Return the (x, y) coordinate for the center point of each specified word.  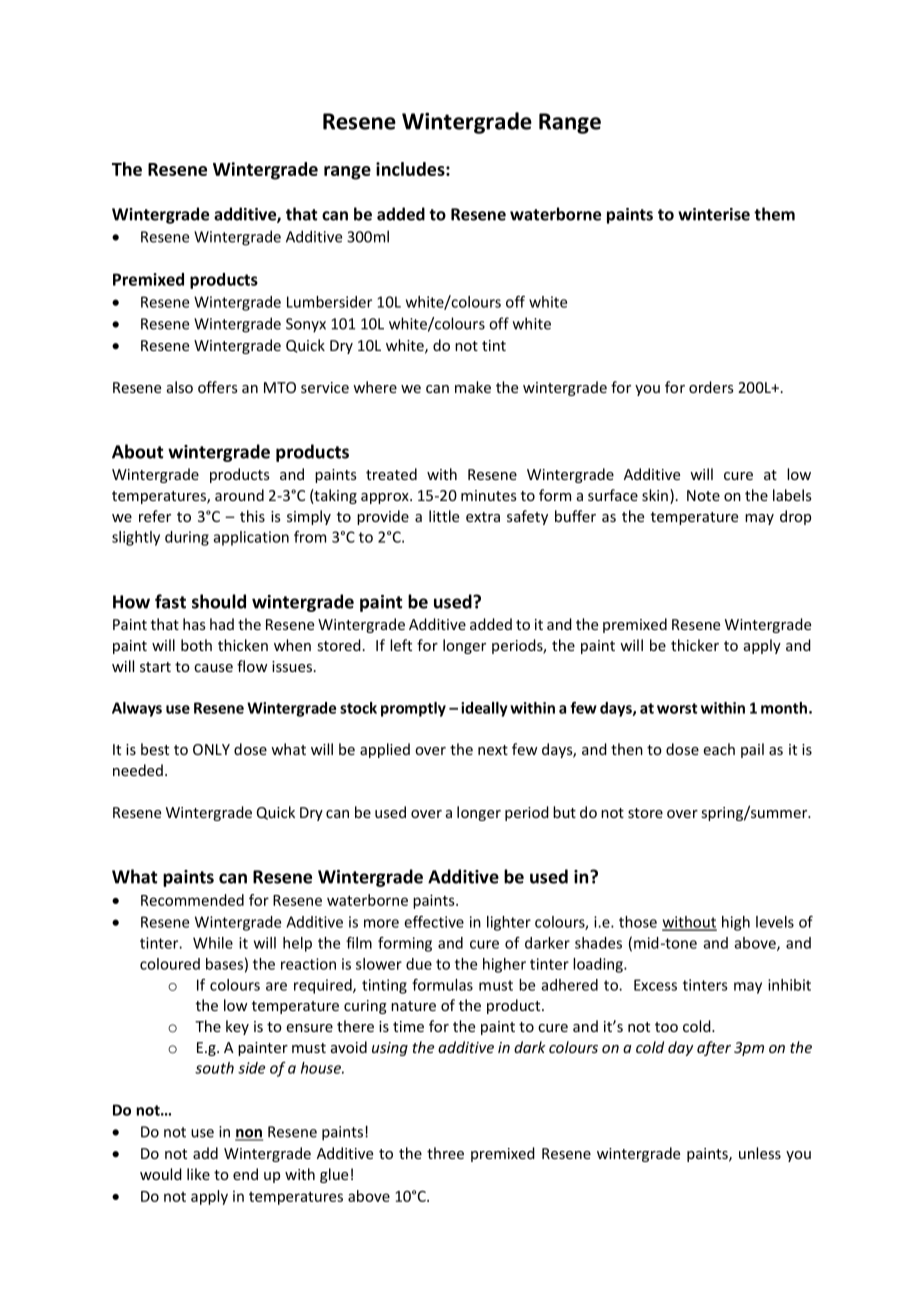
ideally (484, 709)
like (198, 1174)
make (473, 387)
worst (677, 708)
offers (218, 387)
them (774, 214)
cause (213, 668)
